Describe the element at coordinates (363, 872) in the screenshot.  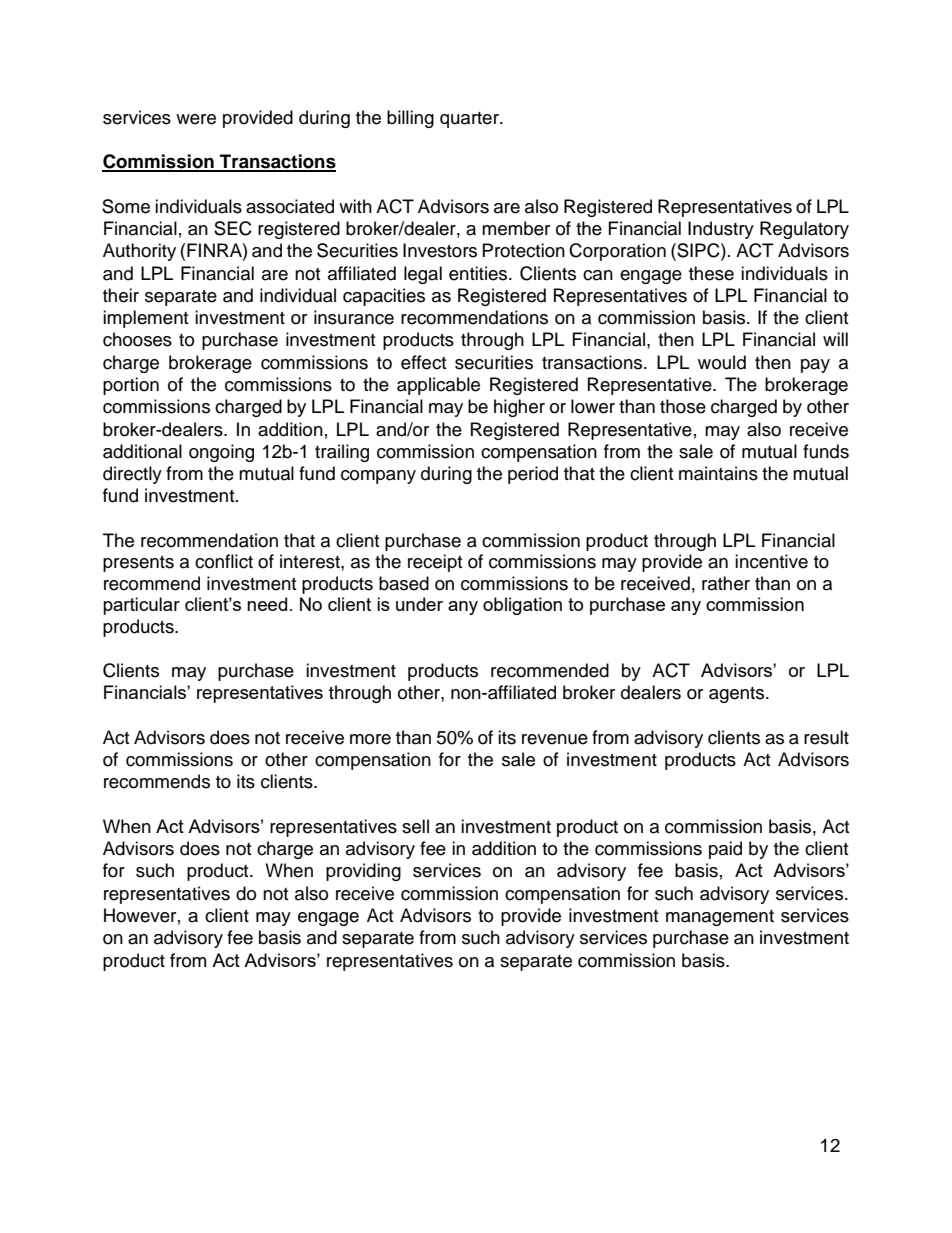
I see `providing` at that location.
